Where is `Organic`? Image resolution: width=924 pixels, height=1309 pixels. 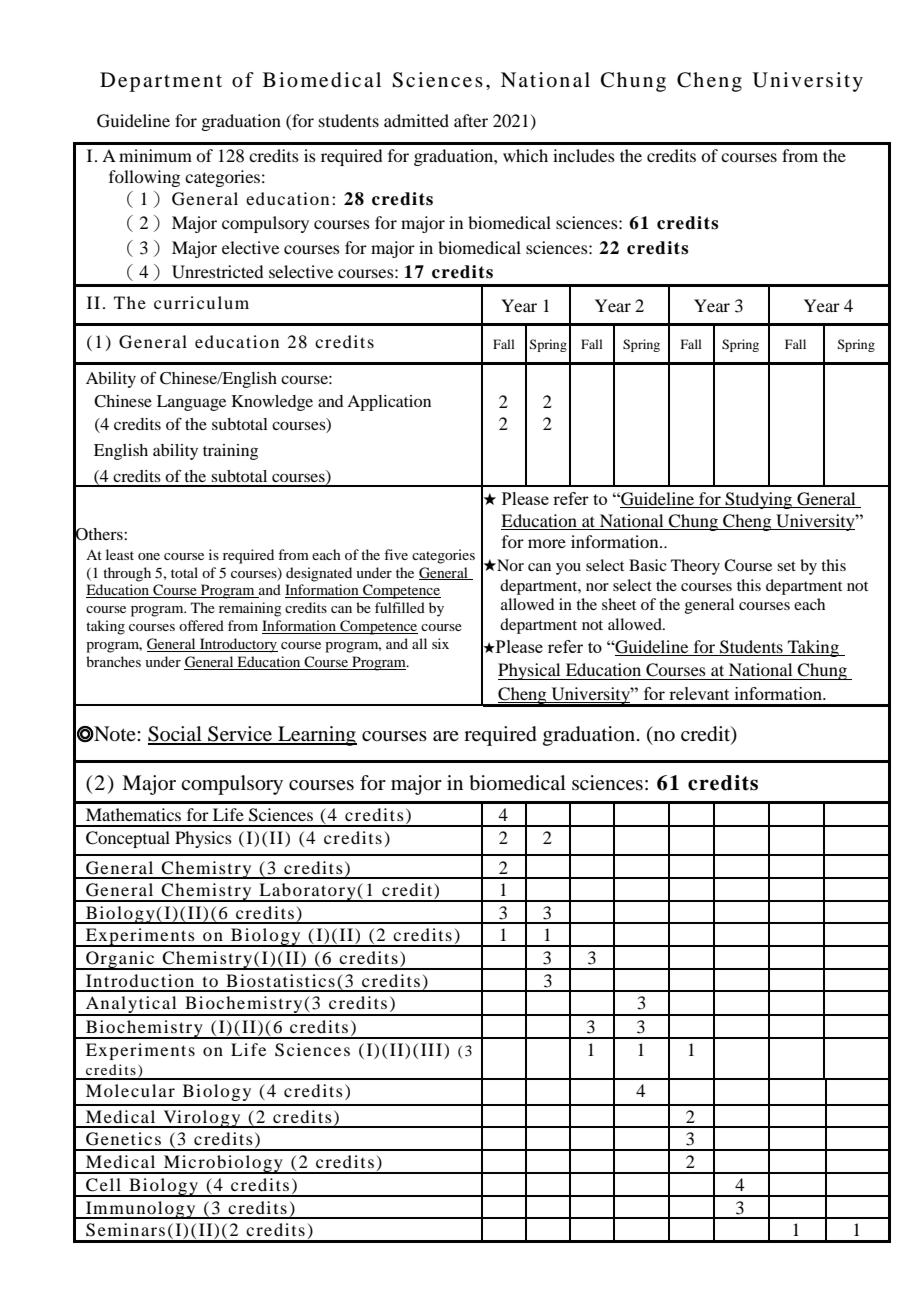 Organic is located at coordinates (120, 960).
